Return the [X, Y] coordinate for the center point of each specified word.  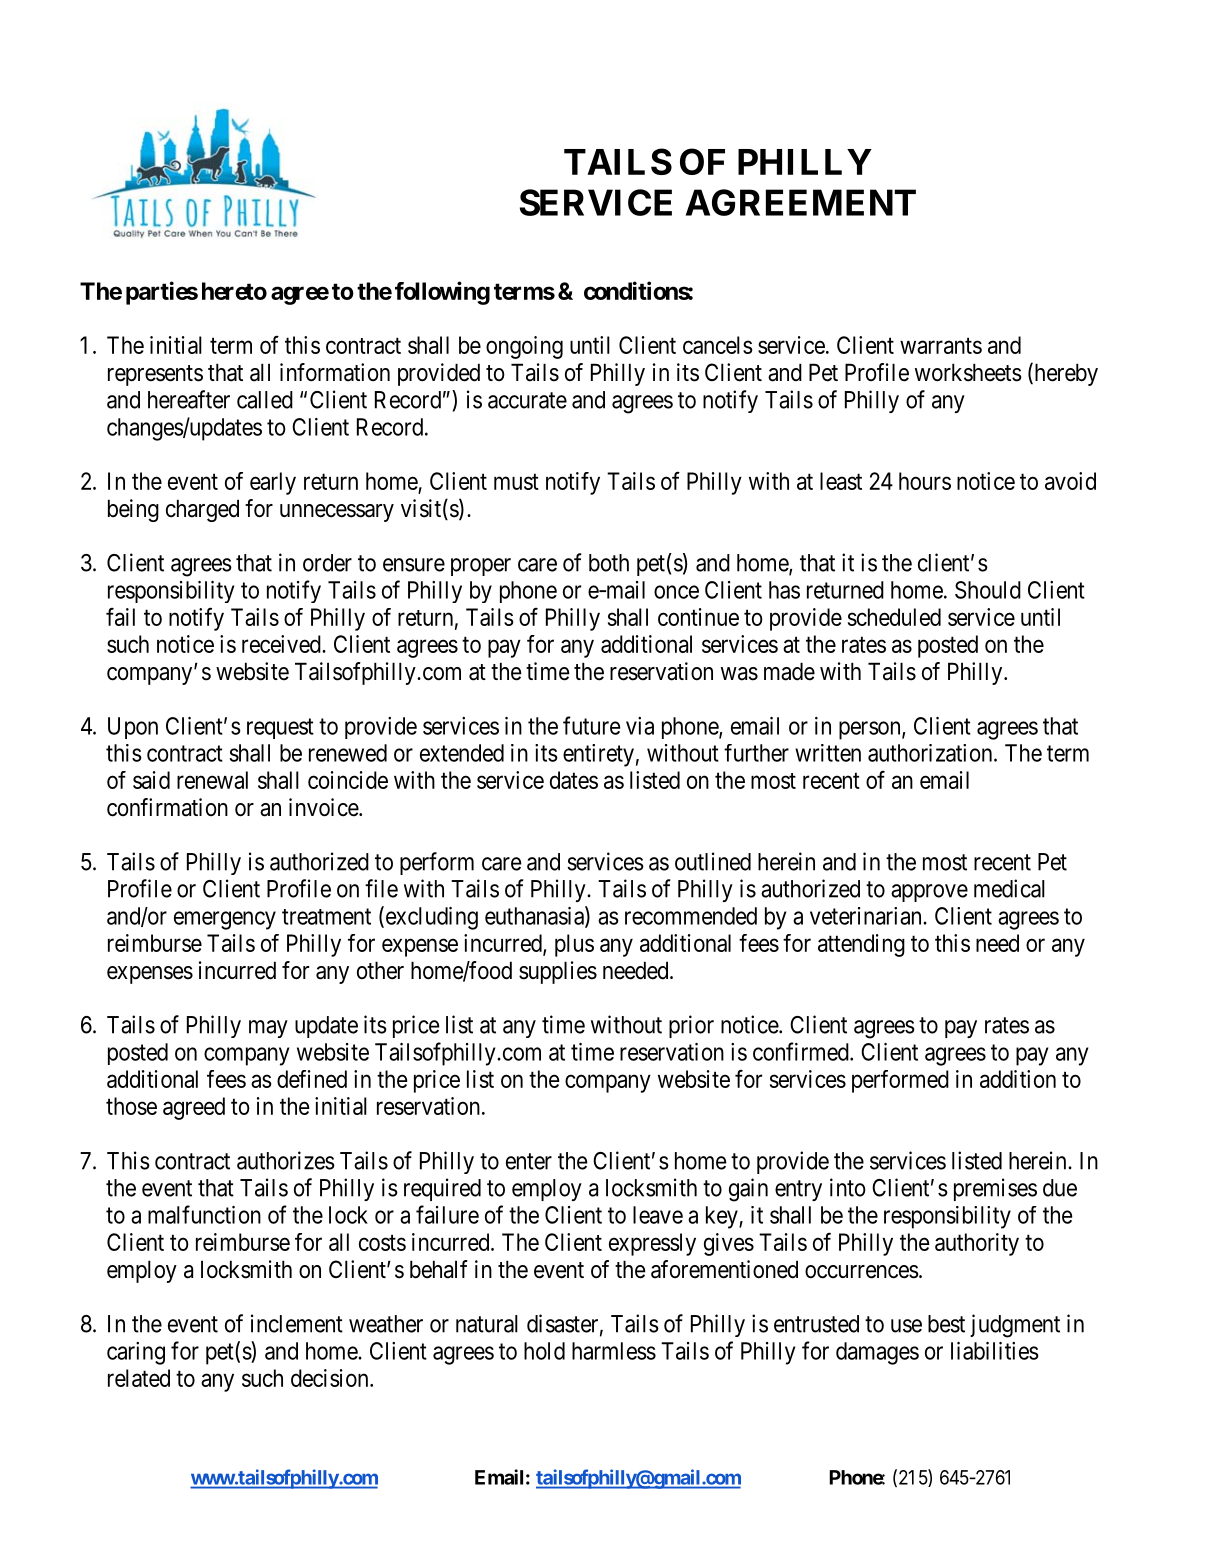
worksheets [968, 372]
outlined [713, 861]
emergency [225, 920]
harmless [614, 1351]
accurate [527, 400]
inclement [297, 1323]
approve [929, 893]
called [265, 400]
